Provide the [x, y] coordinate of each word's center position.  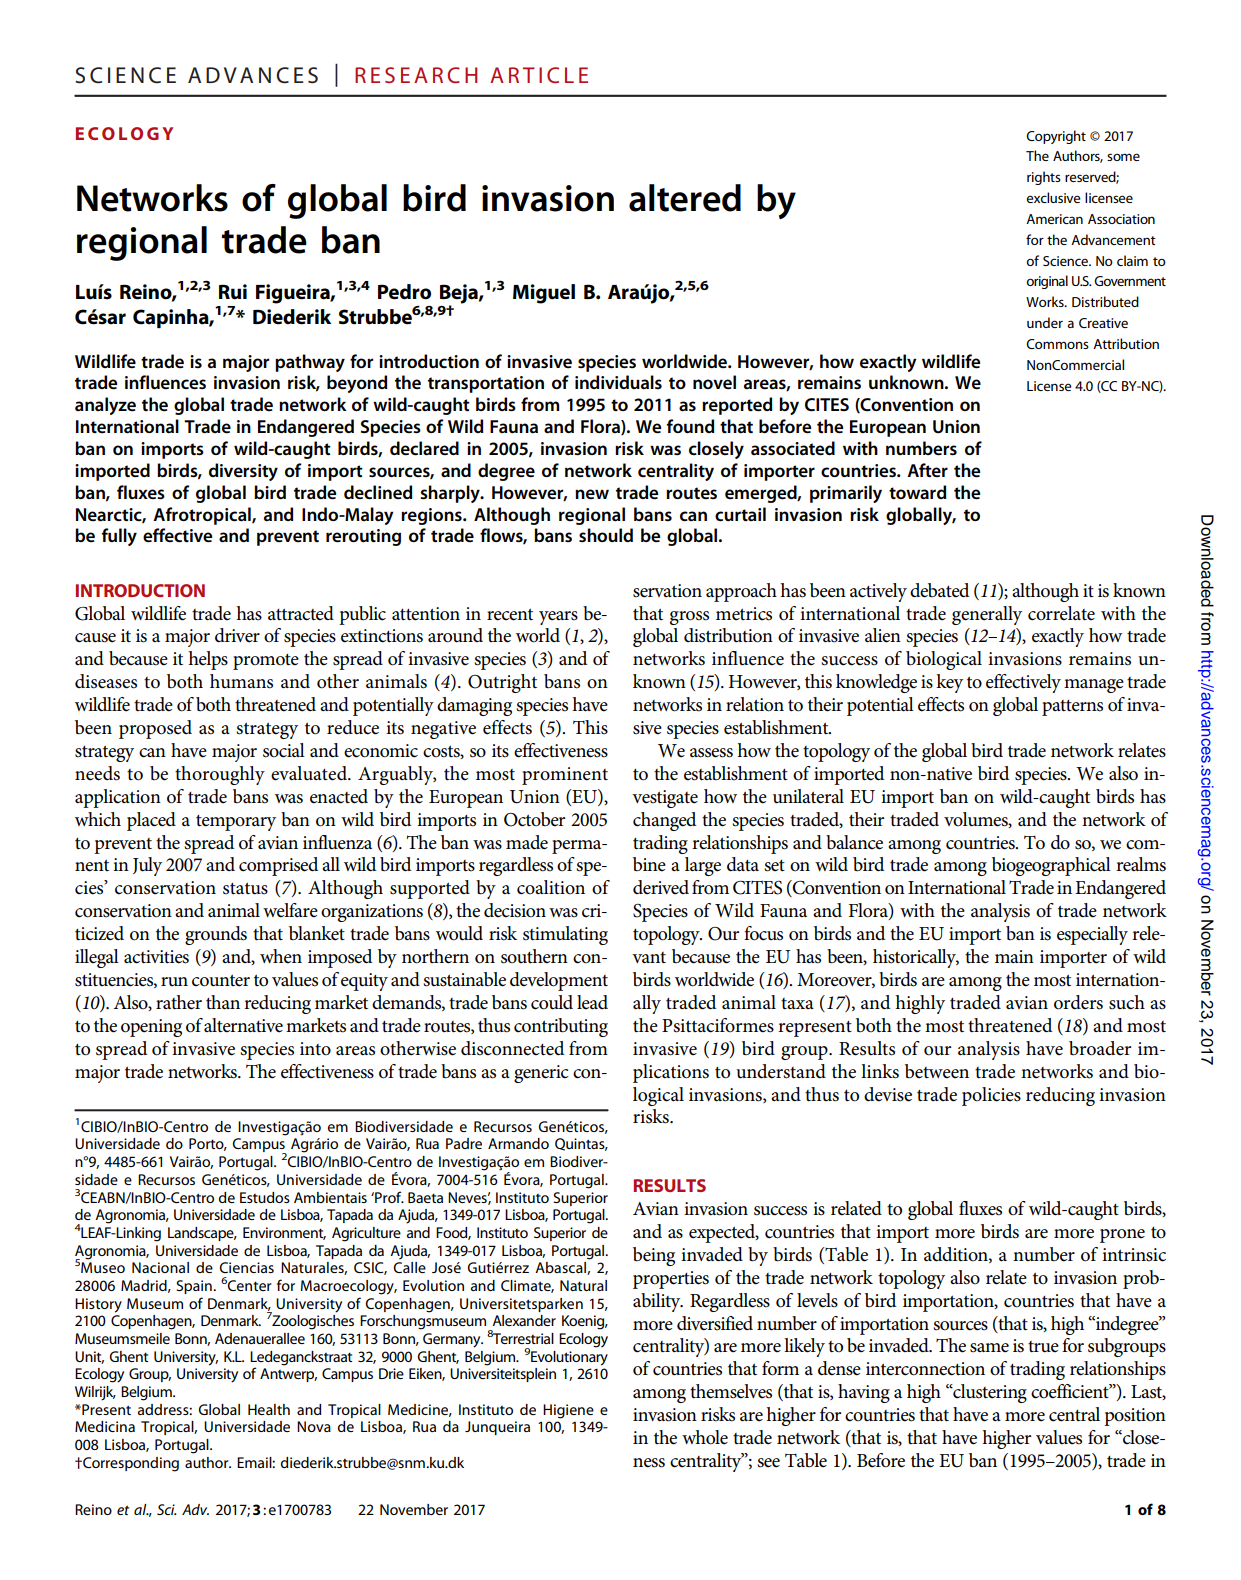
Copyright [1056, 137]
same [989, 1348]
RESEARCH [416, 75]
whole [705, 1437]
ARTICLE [539, 75]
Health [269, 1409]
